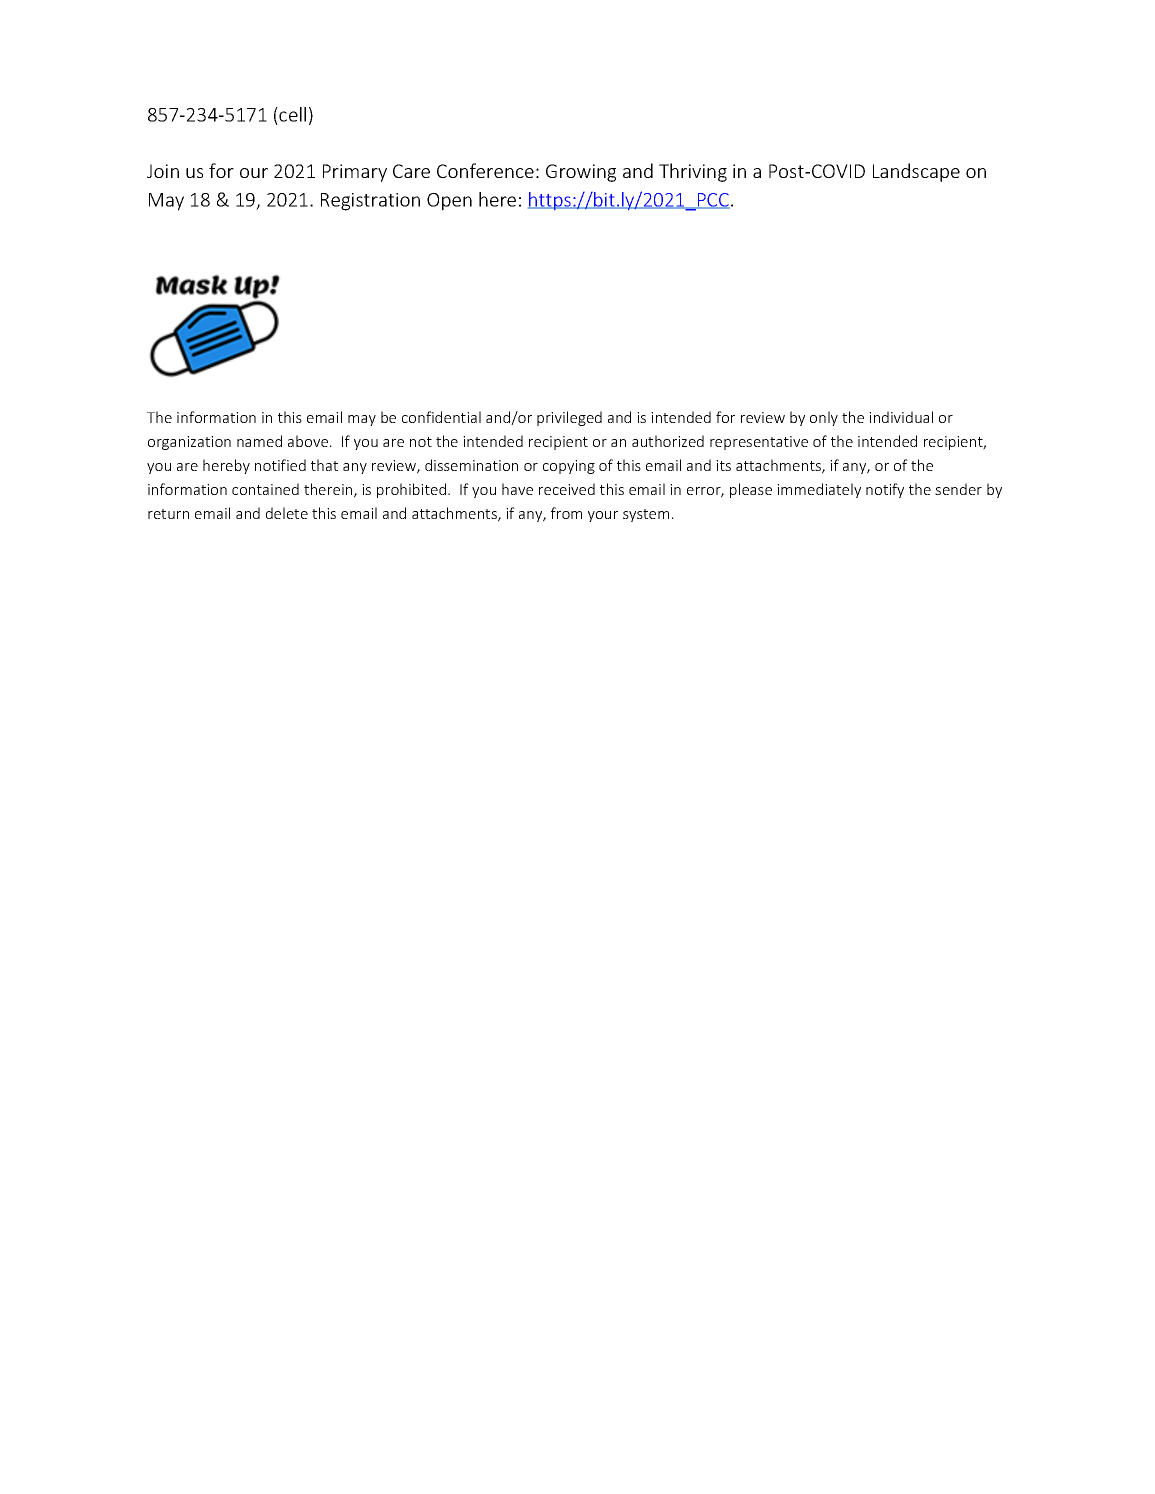 This document has height=1494, width=1155. I want to click on cell, so click(292, 114).
